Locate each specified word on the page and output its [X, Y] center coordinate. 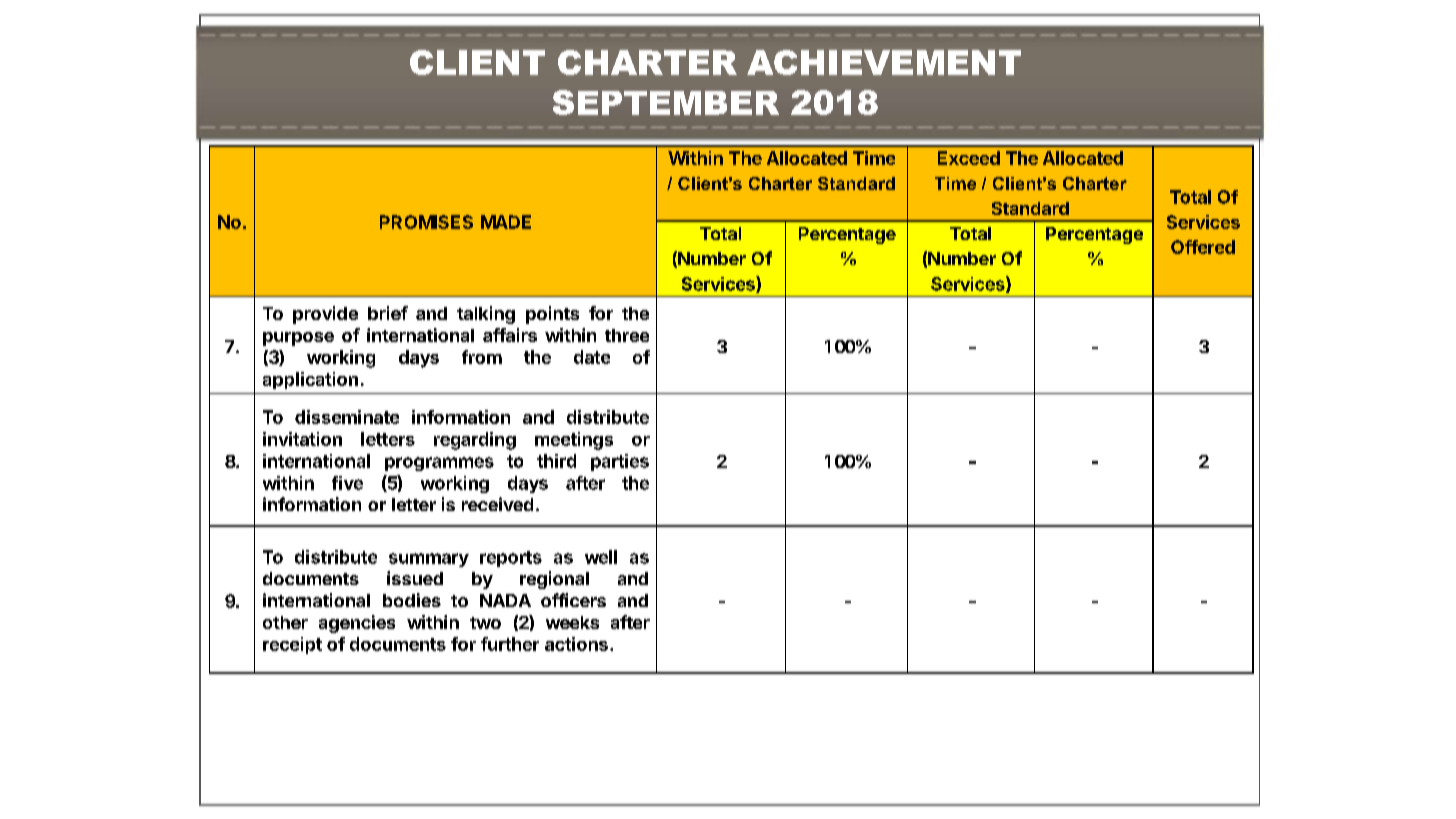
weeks [572, 622]
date [592, 357]
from [482, 357]
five [347, 483]
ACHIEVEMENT [884, 62]
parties [620, 462]
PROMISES [426, 222]
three [627, 335]
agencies [357, 624]
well [601, 557]
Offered [1203, 247]
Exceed [969, 158]
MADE [506, 222]
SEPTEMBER [666, 102]
